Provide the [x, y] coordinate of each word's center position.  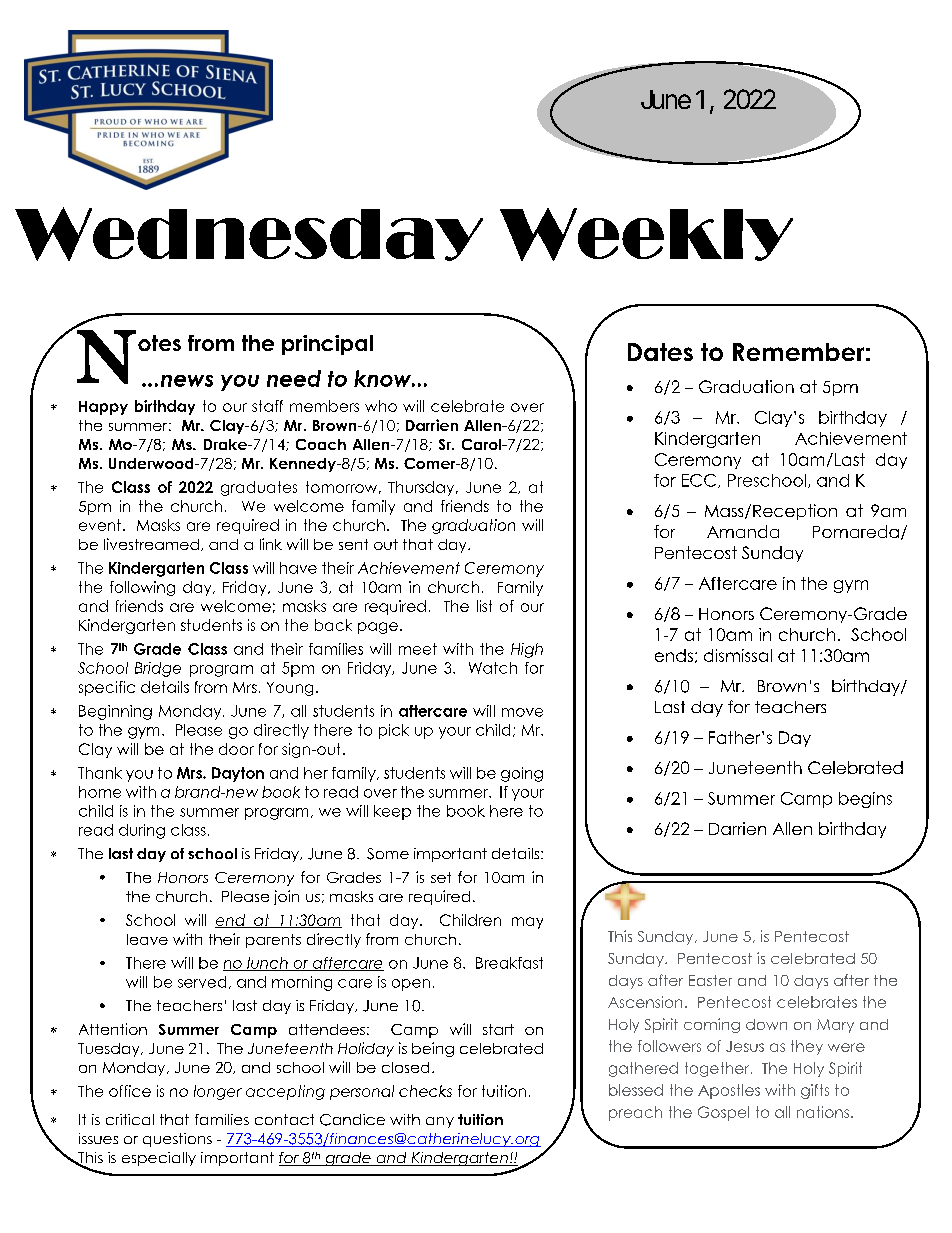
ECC [700, 481]
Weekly [646, 234]
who [381, 406]
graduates [259, 488]
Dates [660, 352]
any [440, 1122]
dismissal [738, 655]
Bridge [158, 669]
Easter [710, 980]
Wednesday [249, 234]
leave [147, 939]
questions [177, 1140]
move [522, 712]
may [527, 923]
